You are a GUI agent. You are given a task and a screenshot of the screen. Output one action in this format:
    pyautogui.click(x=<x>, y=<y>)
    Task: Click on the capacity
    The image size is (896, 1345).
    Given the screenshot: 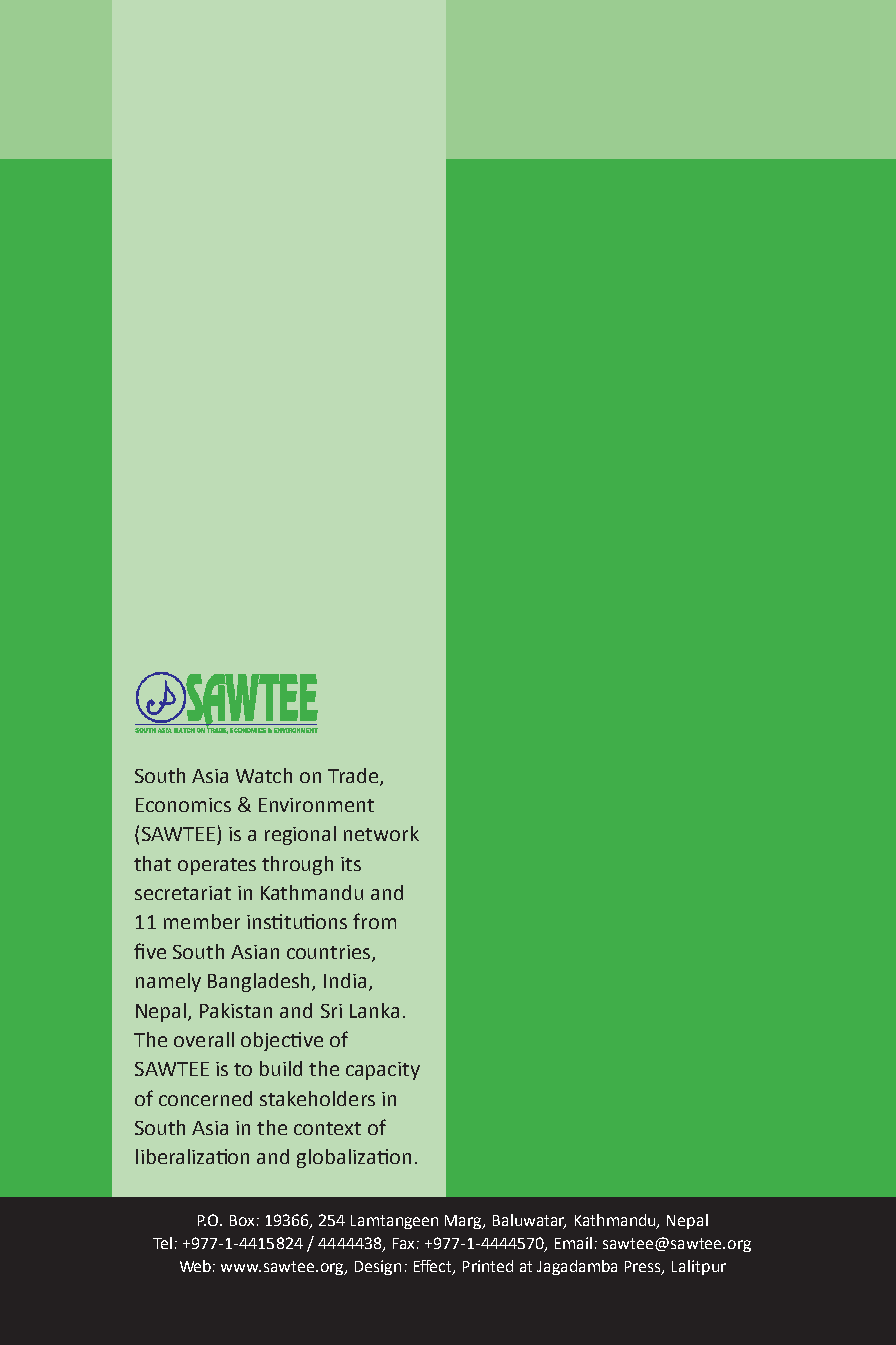 What is the action you would take?
    pyautogui.click(x=383, y=1071)
